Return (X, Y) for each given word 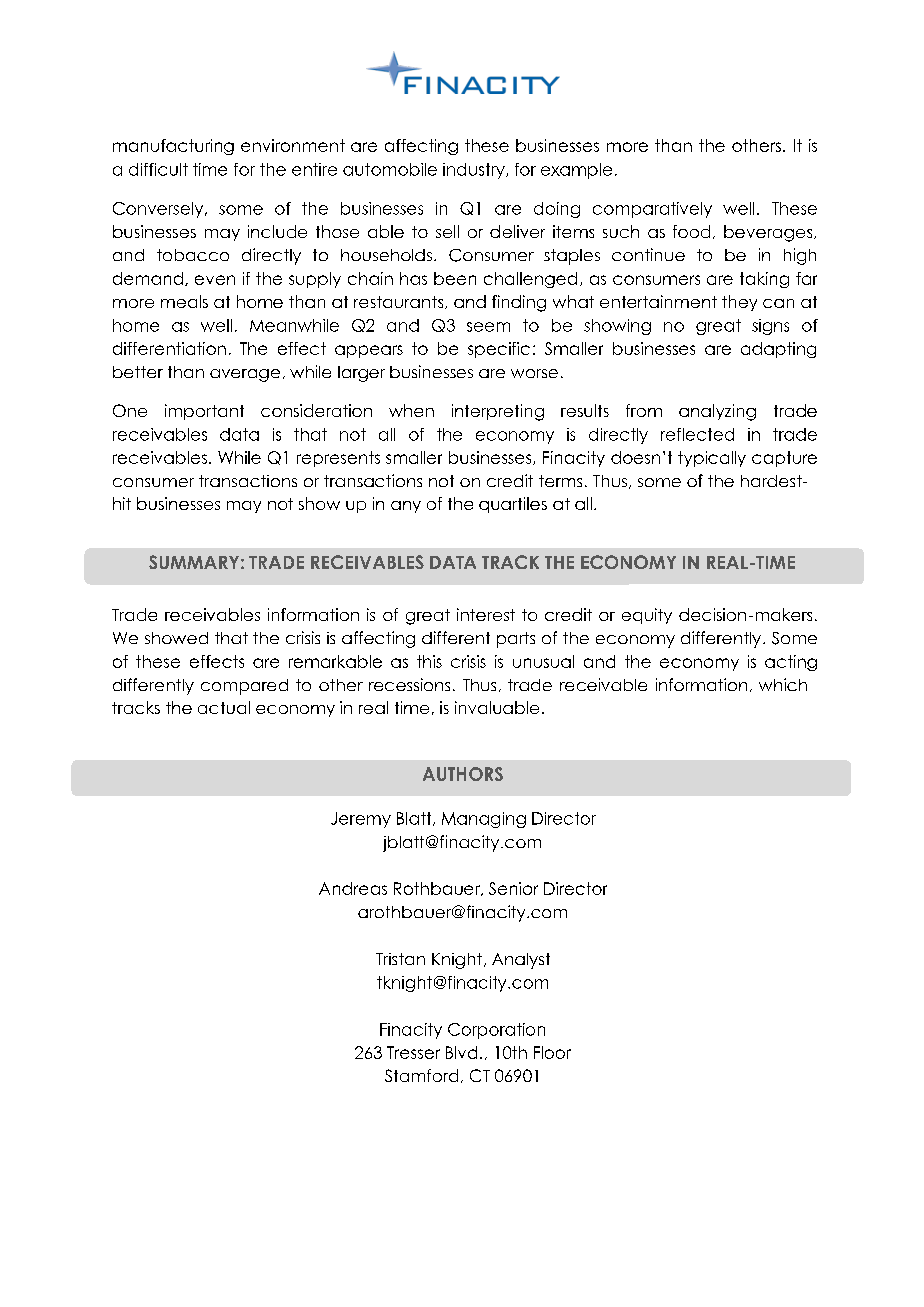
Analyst (521, 961)
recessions (409, 684)
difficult (158, 169)
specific (499, 350)
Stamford (421, 1075)
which (783, 684)
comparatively (652, 210)
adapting (778, 350)
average (245, 375)
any (406, 507)
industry (475, 171)
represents (338, 459)
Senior (513, 888)
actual (224, 707)
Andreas (353, 888)
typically (712, 459)
